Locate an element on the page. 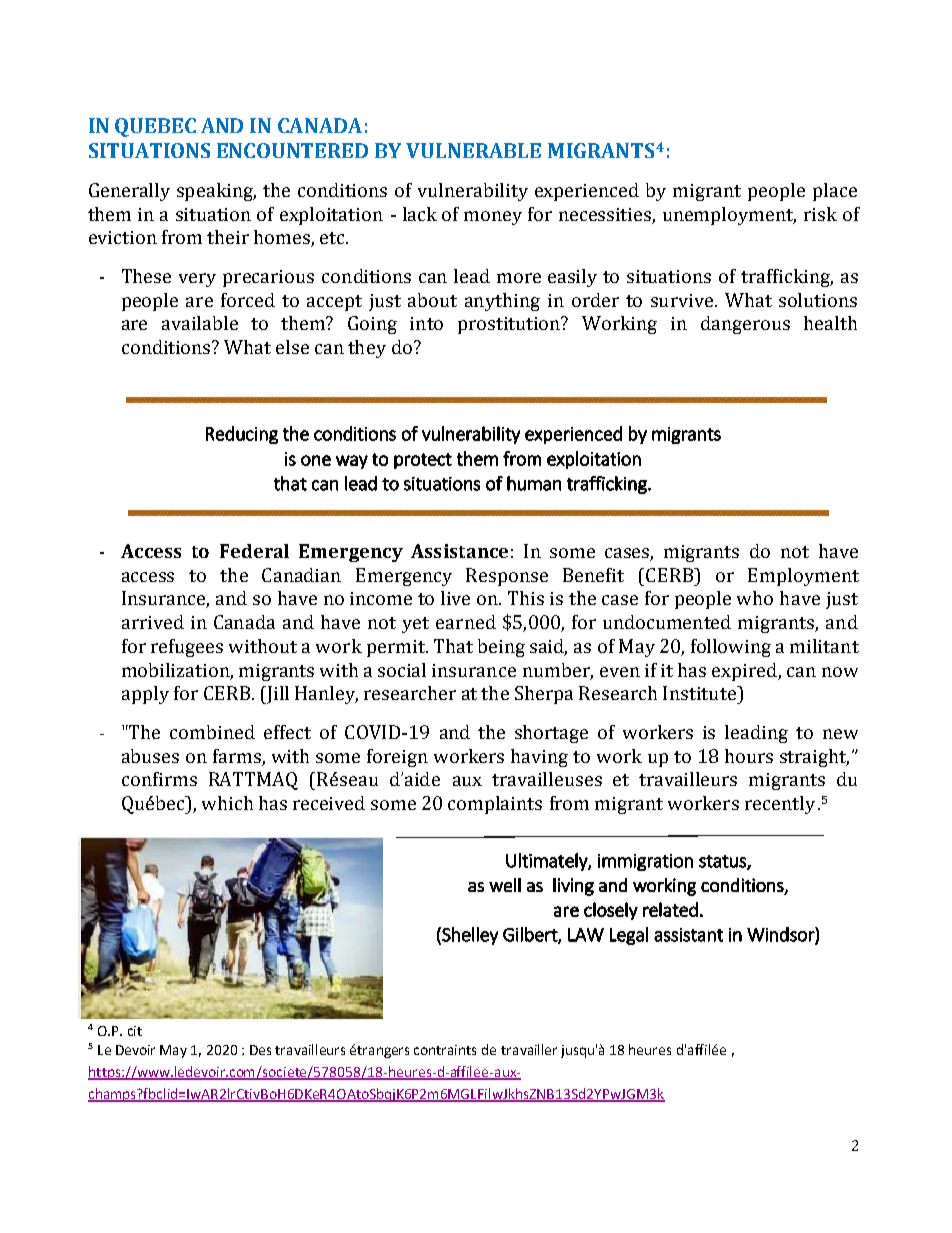 The image size is (952, 1233). speaking is located at coordinates (216, 192).
